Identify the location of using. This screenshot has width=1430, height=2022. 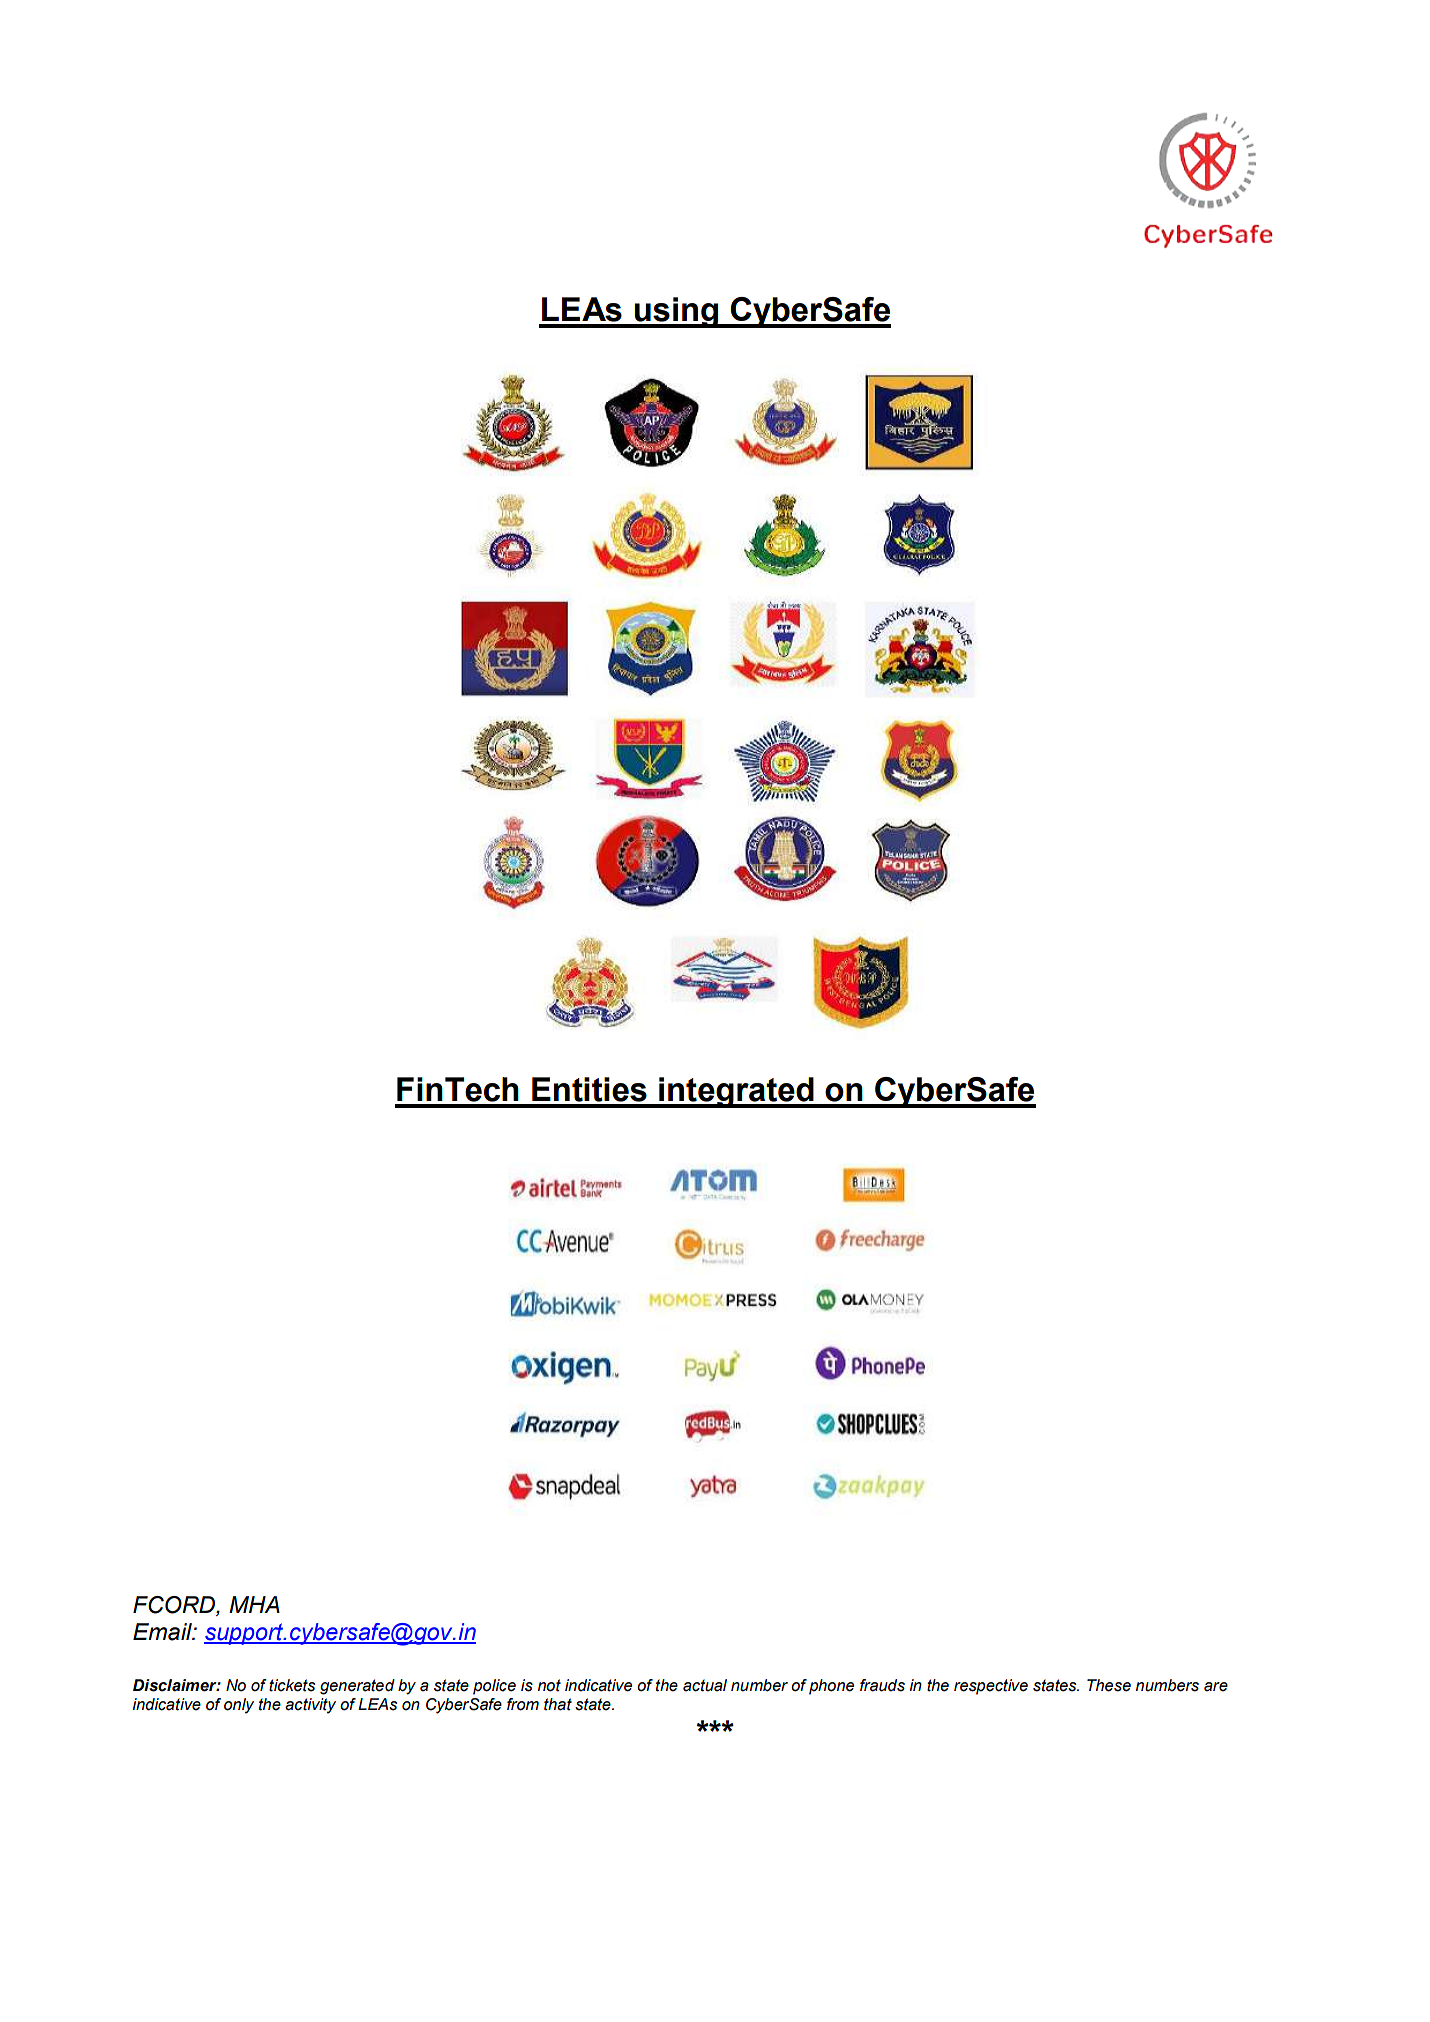
(676, 312).
